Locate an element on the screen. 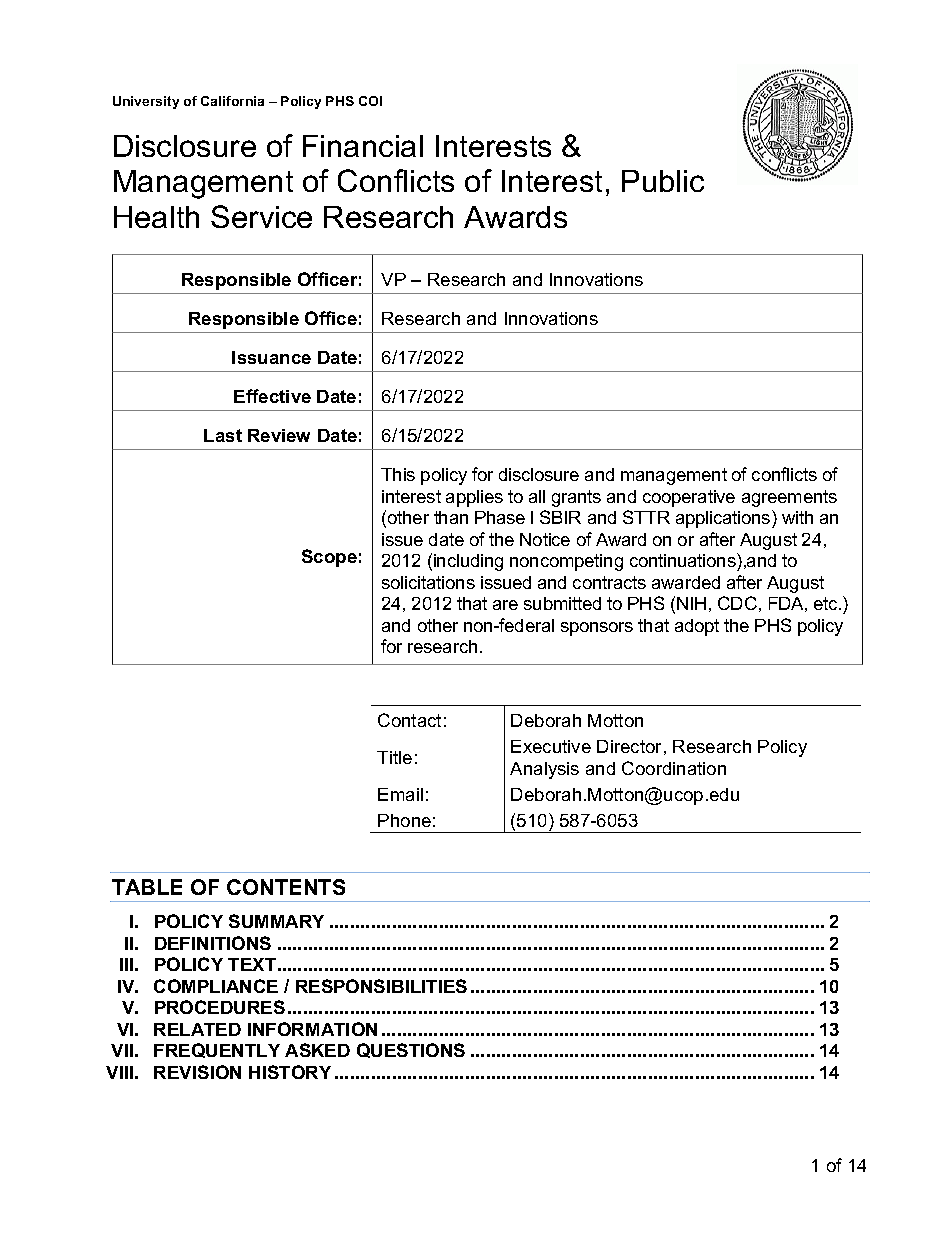 The height and width of the screenshot is (1233, 952). Public is located at coordinates (663, 181).
